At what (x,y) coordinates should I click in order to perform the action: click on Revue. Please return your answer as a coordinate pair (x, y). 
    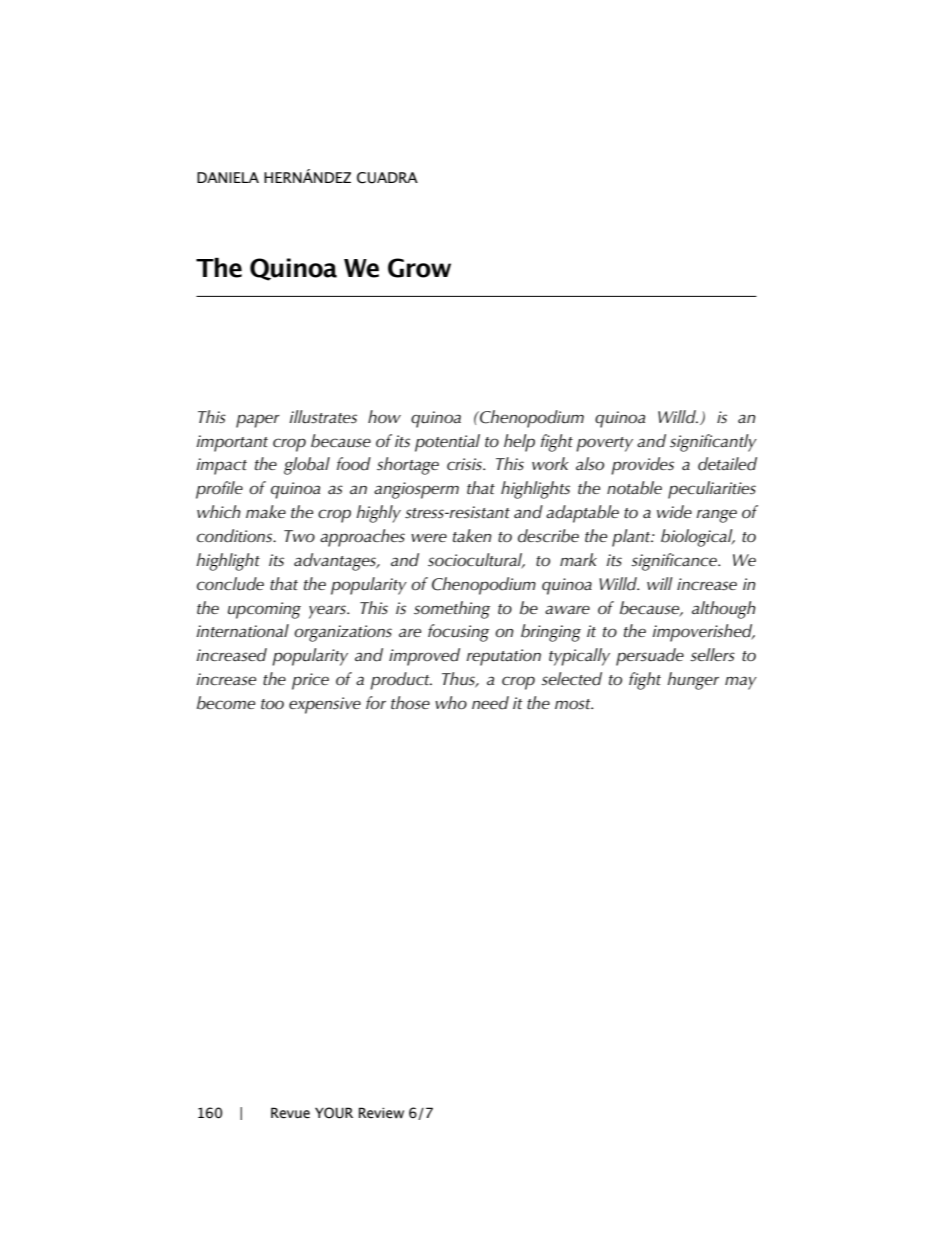
    Looking at the image, I should click on (290, 1113).
